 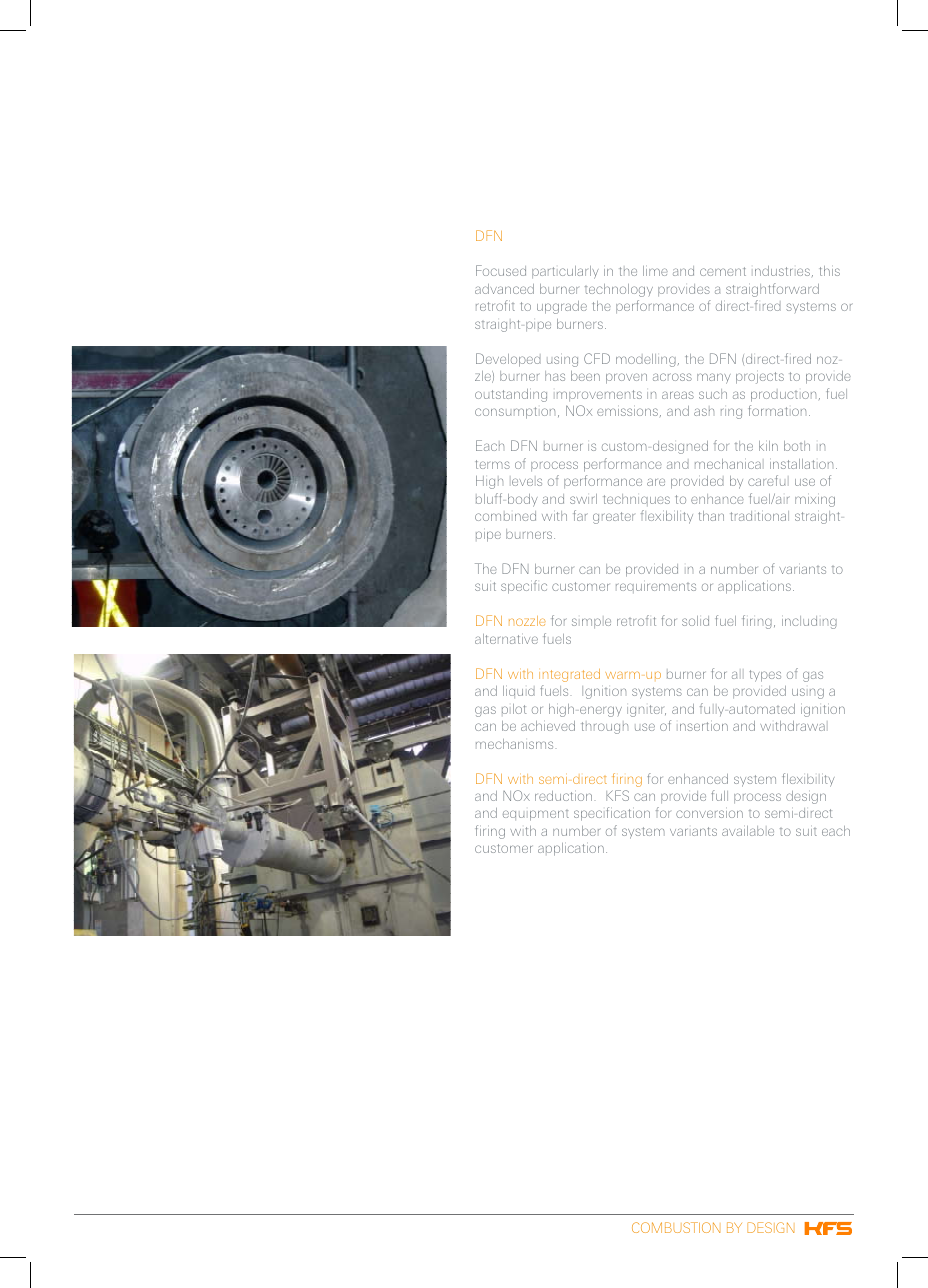 What do you see at coordinates (636, 500) in the page?
I see `techniques` at bounding box center [636, 500].
